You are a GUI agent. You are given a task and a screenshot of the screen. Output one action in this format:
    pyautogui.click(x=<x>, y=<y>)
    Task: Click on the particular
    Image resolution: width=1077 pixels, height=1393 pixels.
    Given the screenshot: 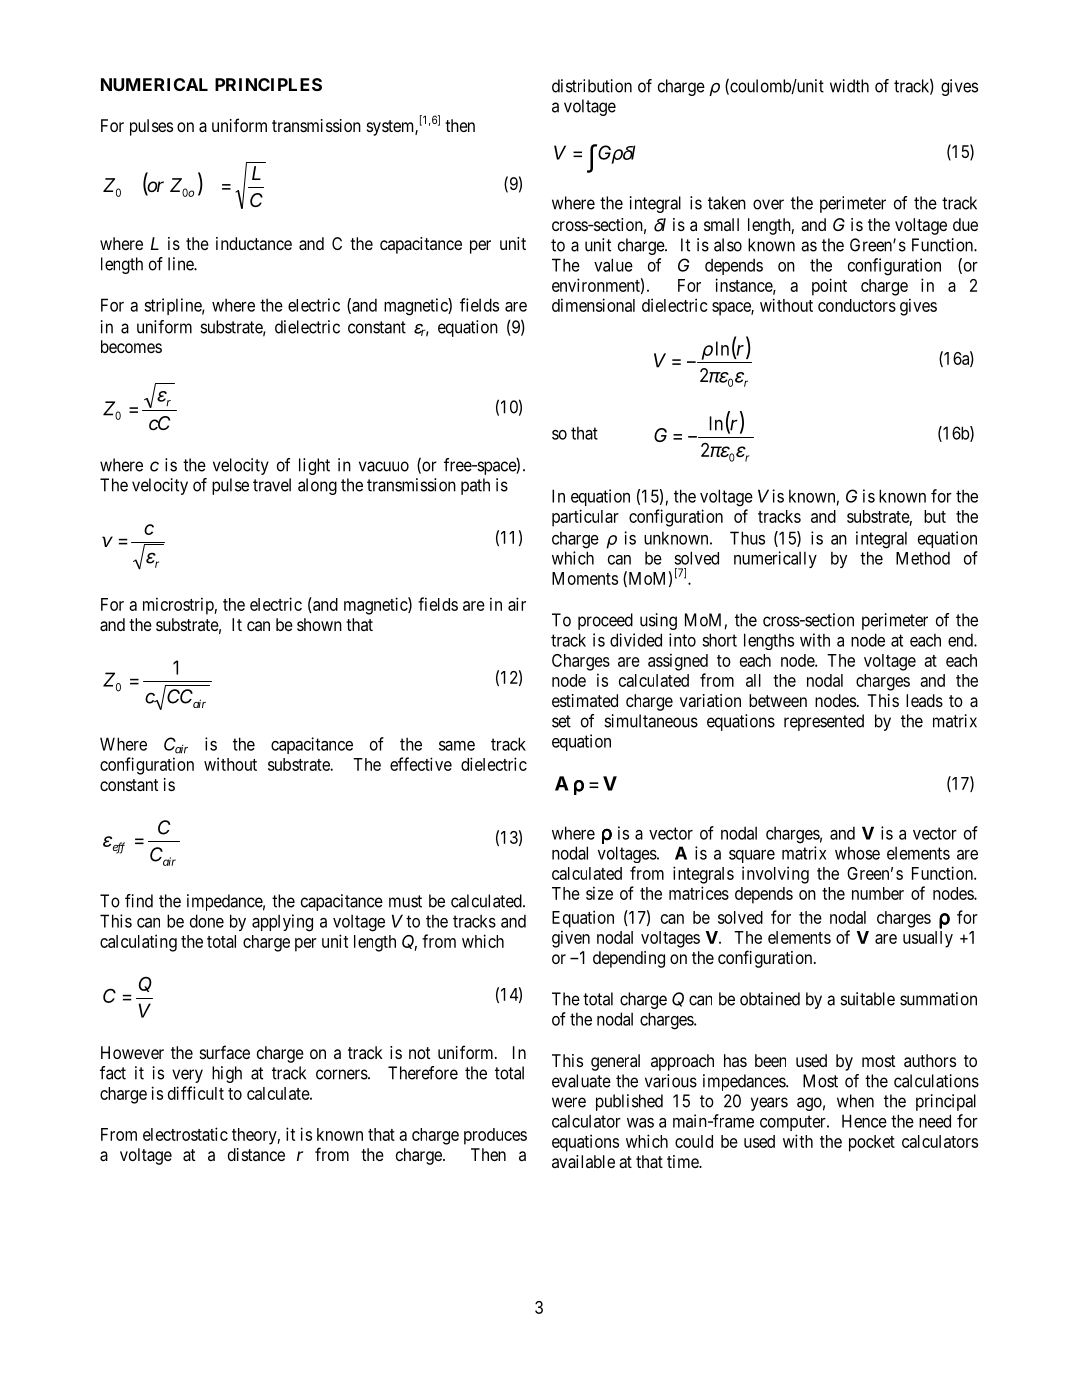 What is the action you would take?
    pyautogui.click(x=585, y=518)
